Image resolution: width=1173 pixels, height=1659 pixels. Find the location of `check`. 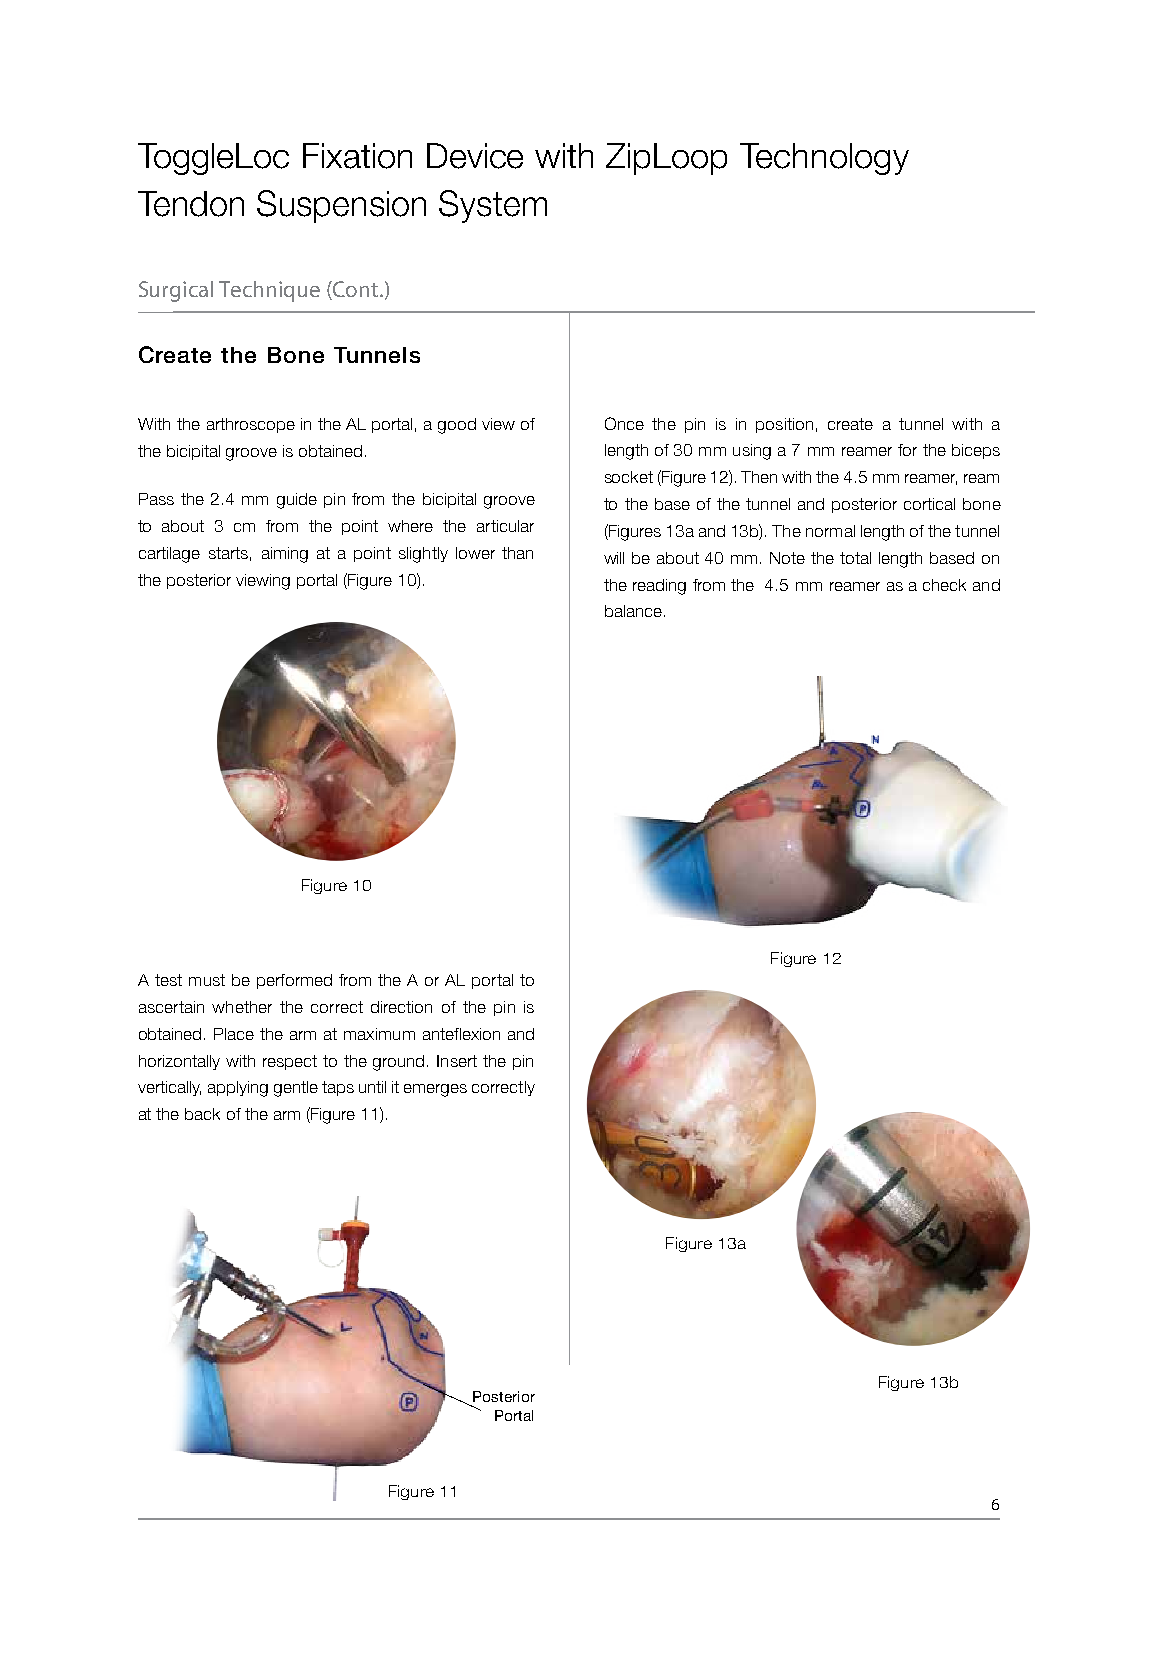

check is located at coordinates (944, 585).
